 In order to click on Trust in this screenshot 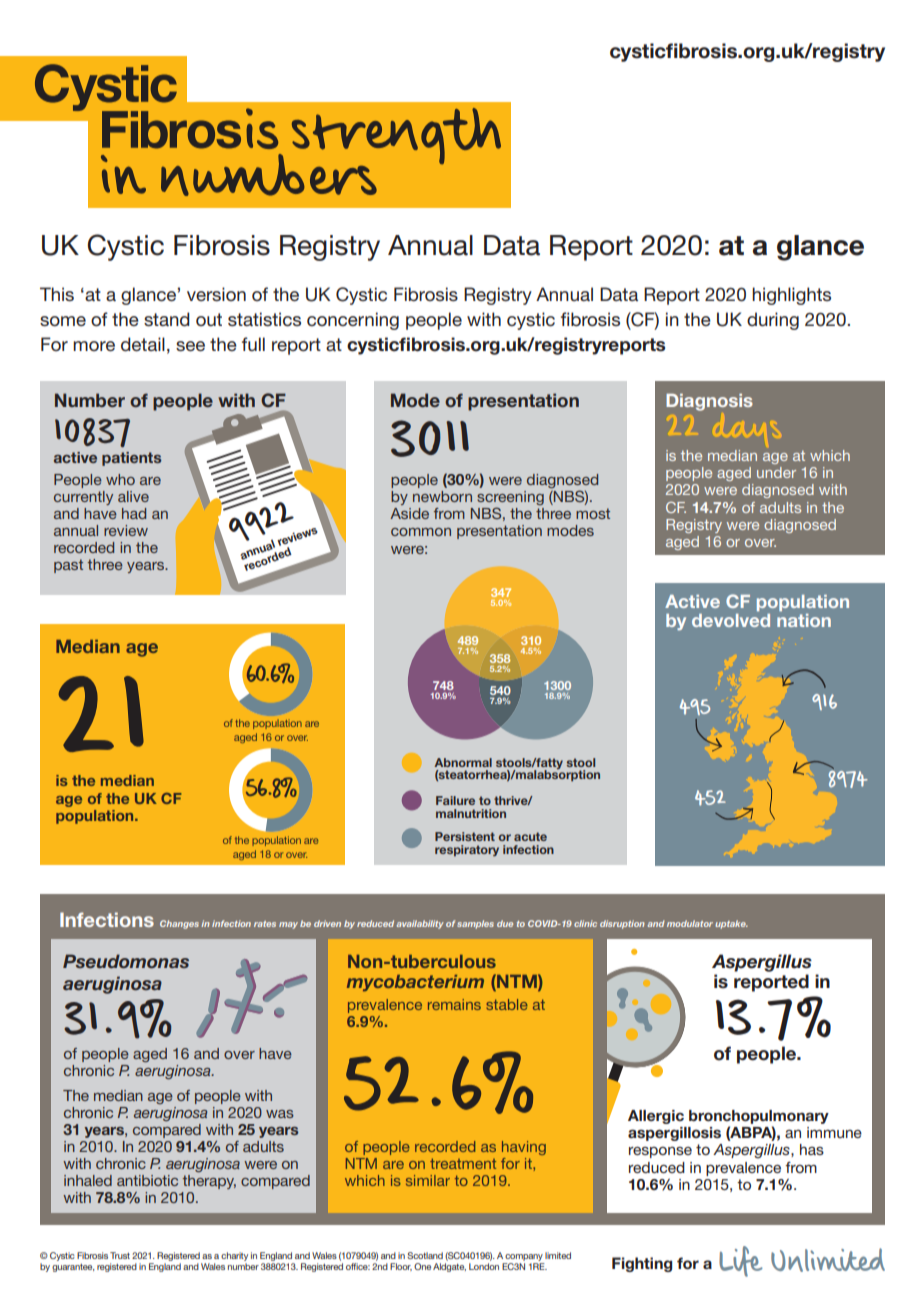, I will do `click(120, 1255)`.
